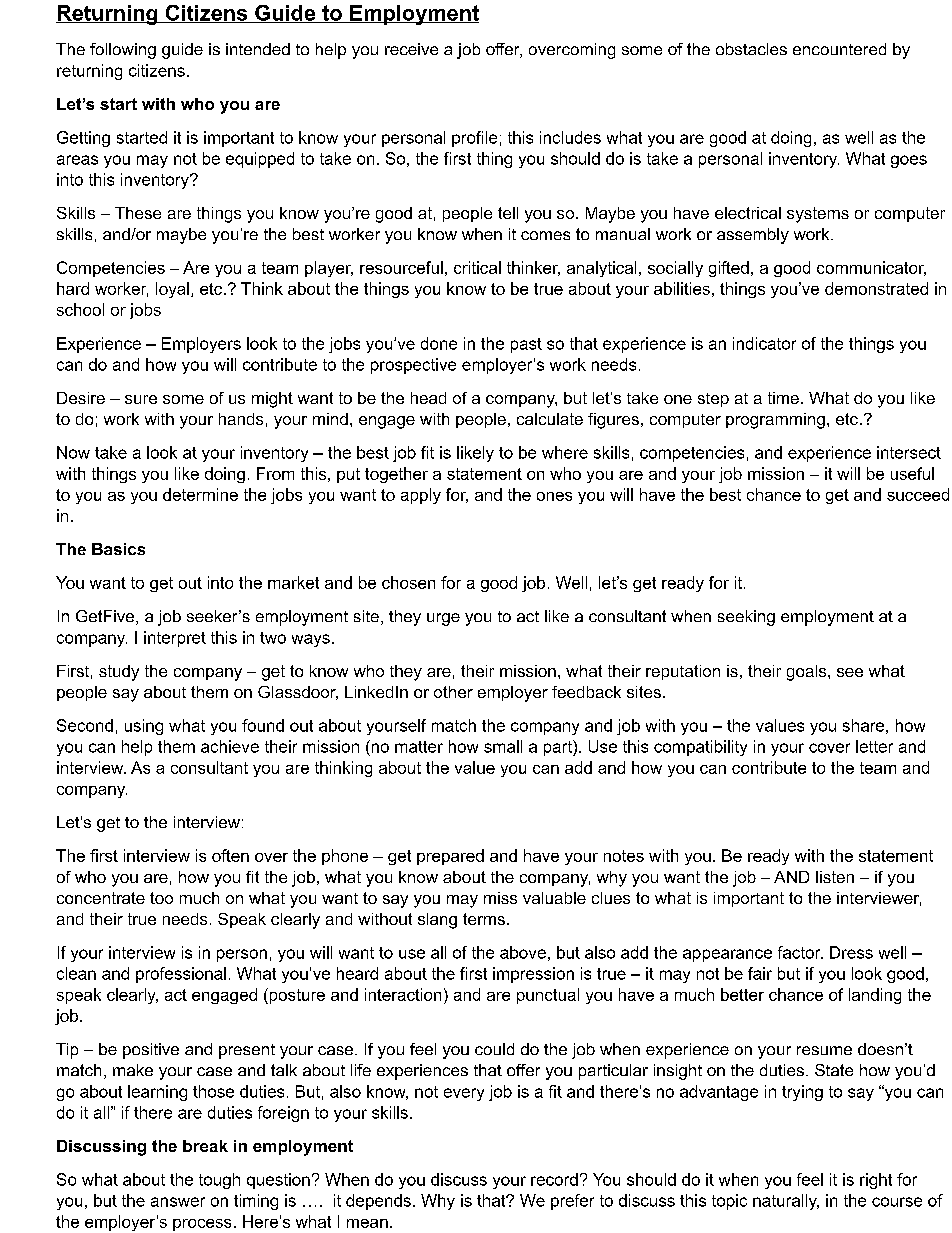 This document has width=952, height=1233. I want to click on prepared, so click(450, 857).
